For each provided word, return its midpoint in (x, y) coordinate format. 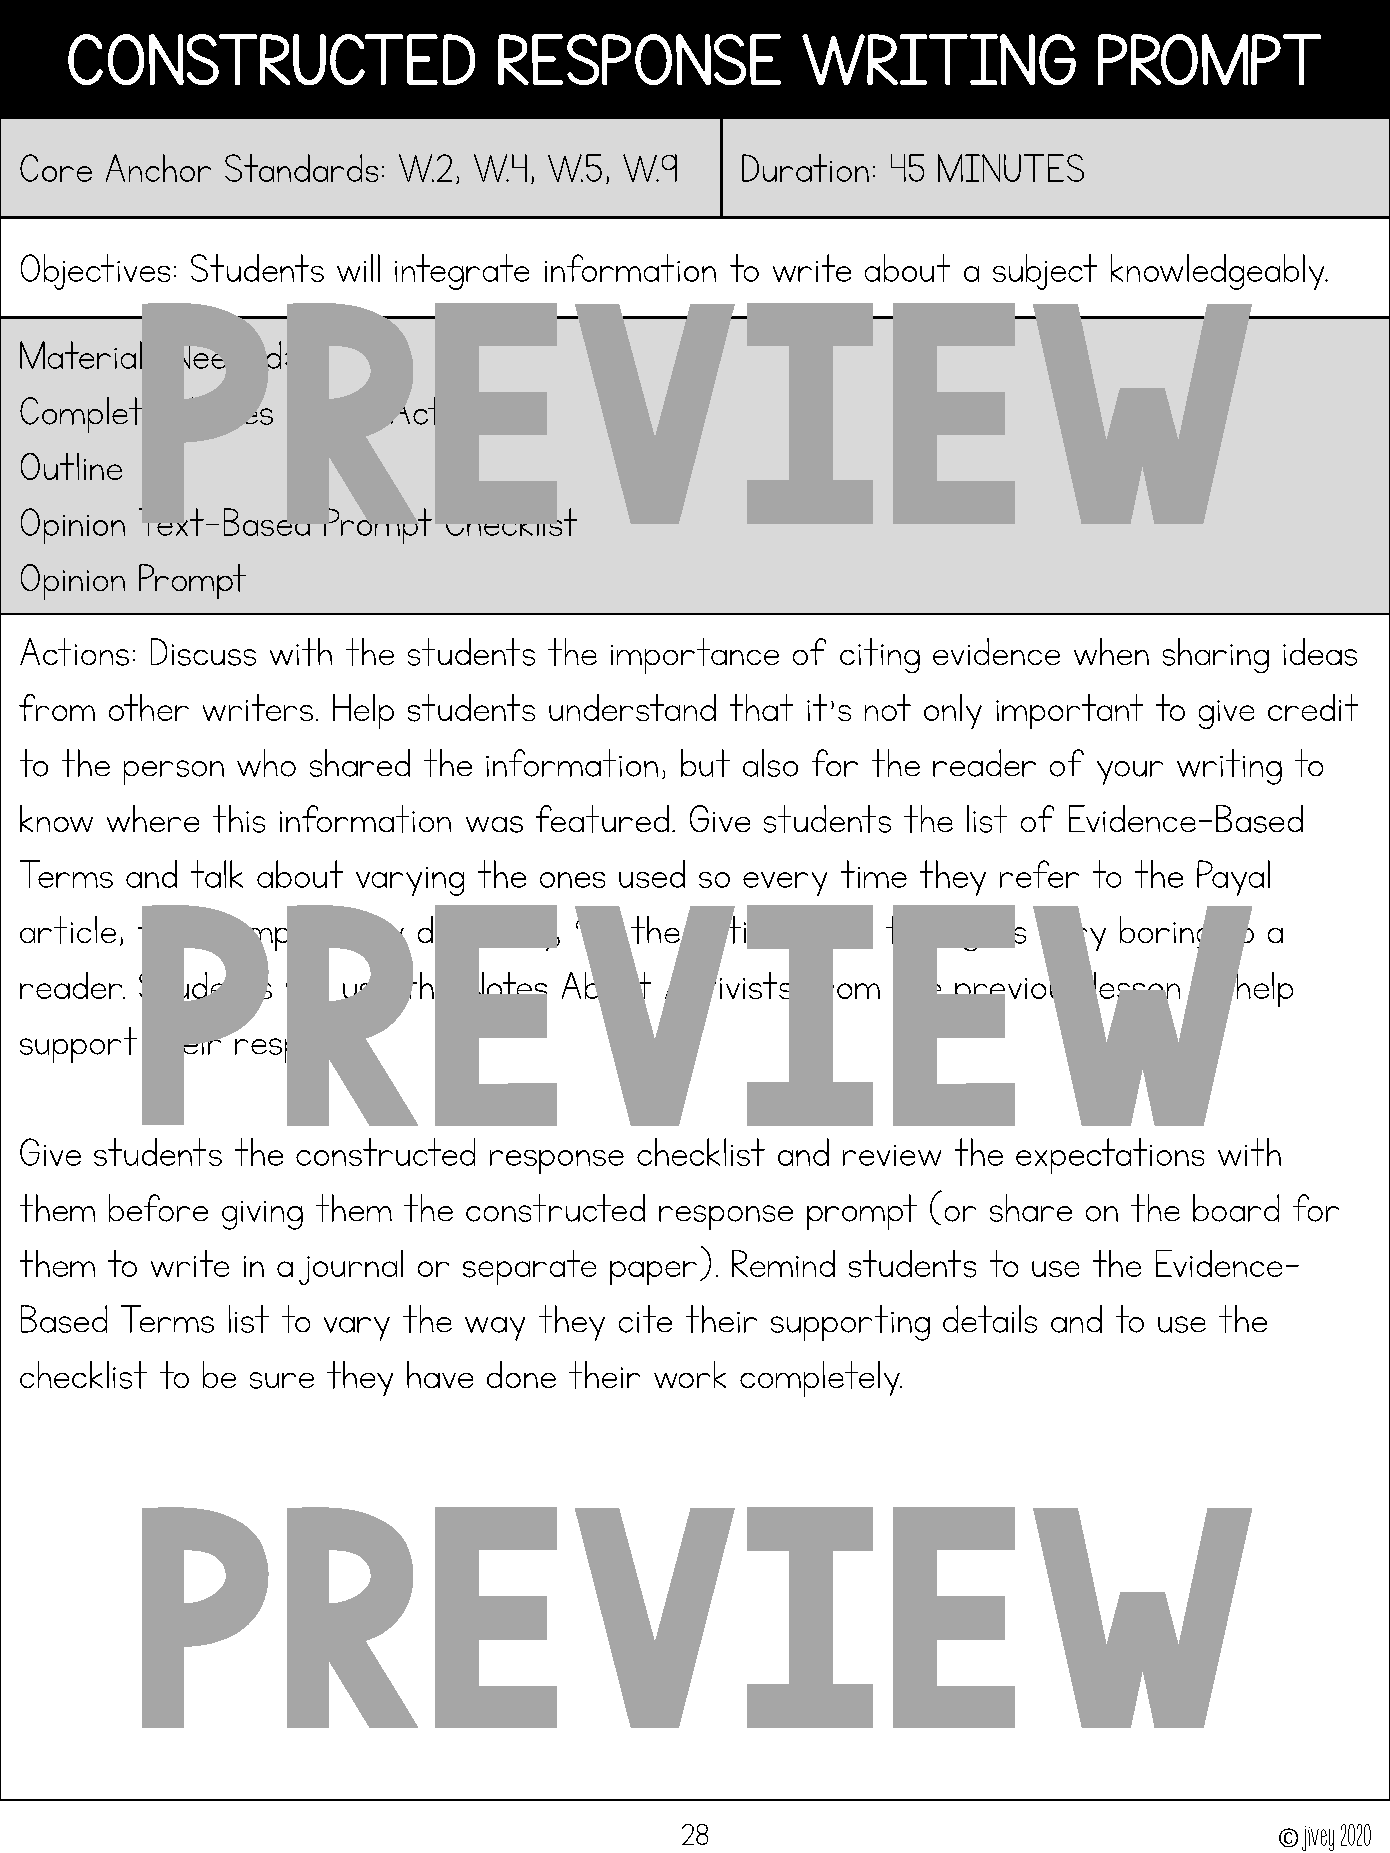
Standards (301, 168)
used (652, 874)
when (1111, 651)
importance (695, 656)
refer (1039, 874)
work (690, 1374)
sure (282, 1380)
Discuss (203, 652)
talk (217, 874)
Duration (805, 168)
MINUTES (1011, 168)
